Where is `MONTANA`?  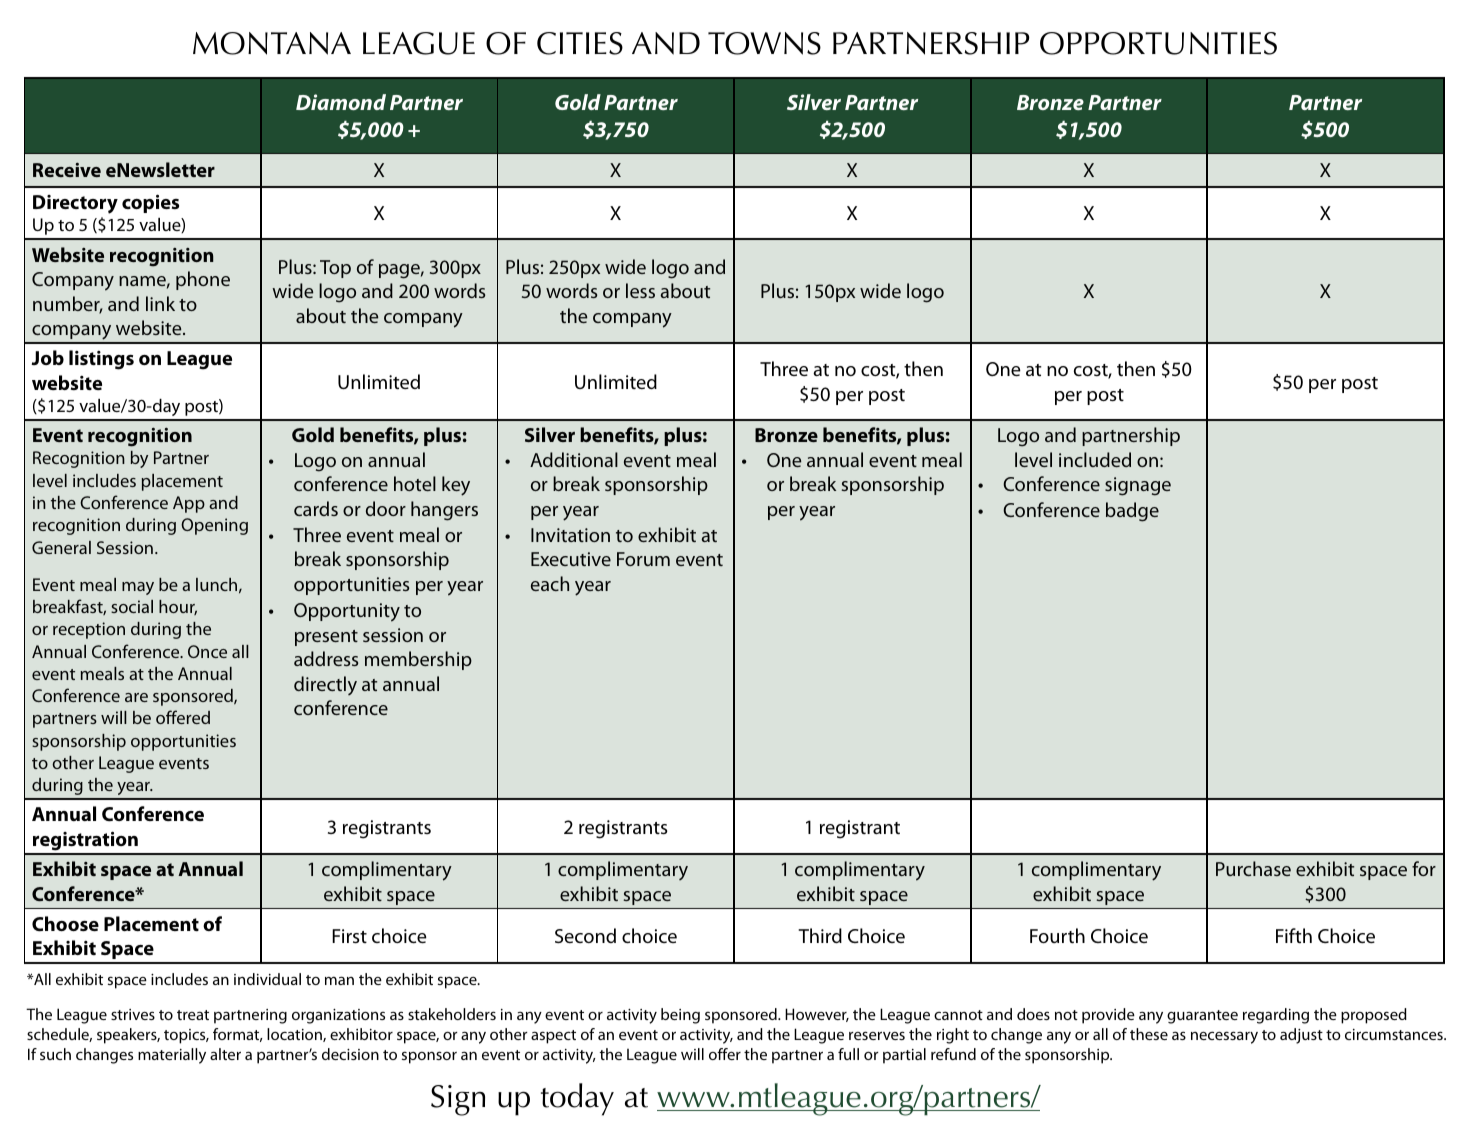 MONTANA is located at coordinates (272, 43).
